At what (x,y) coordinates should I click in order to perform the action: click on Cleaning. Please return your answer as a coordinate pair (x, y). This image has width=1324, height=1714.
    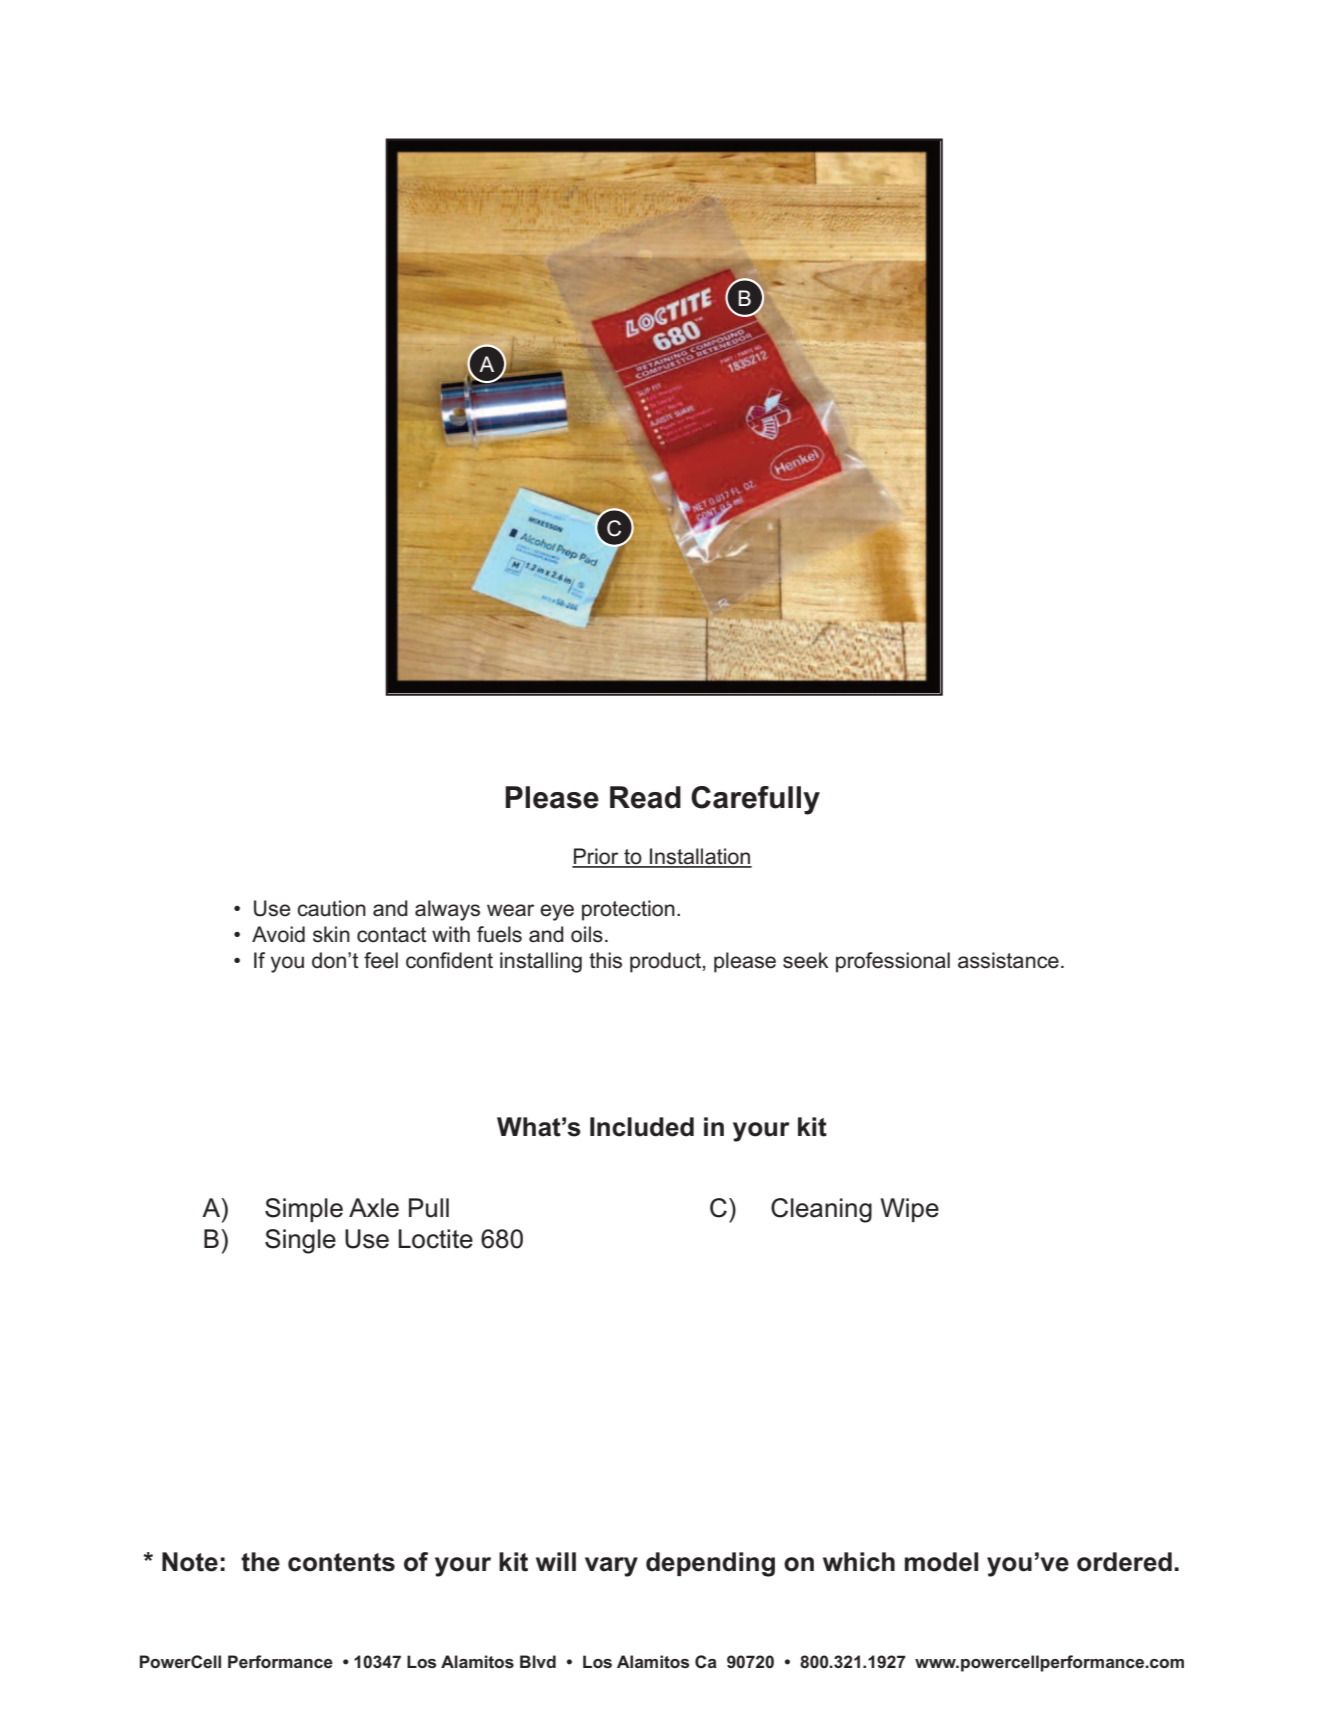
    Looking at the image, I should click on (821, 1210).
